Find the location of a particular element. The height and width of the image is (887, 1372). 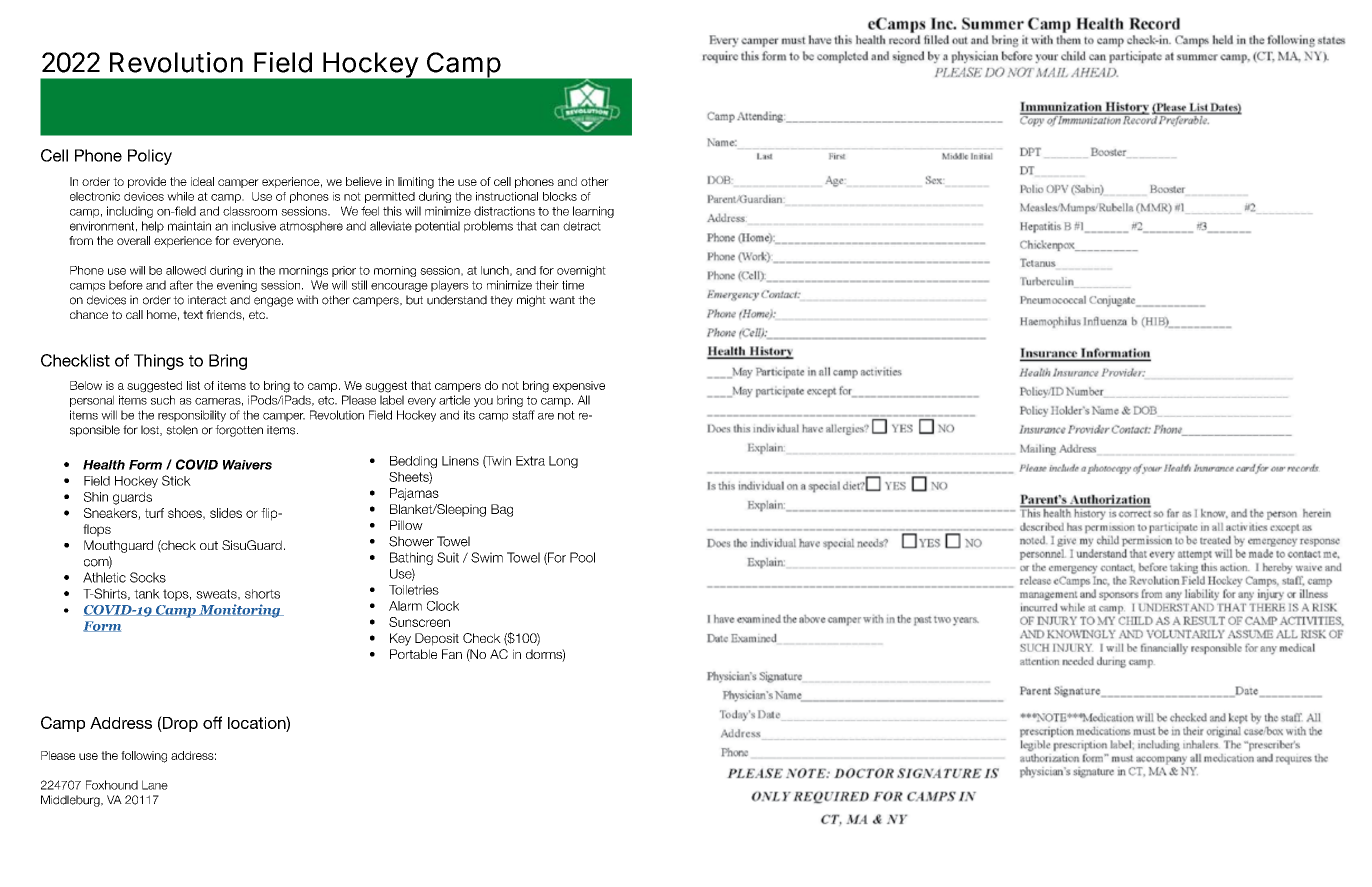

off is located at coordinates (212, 722).
